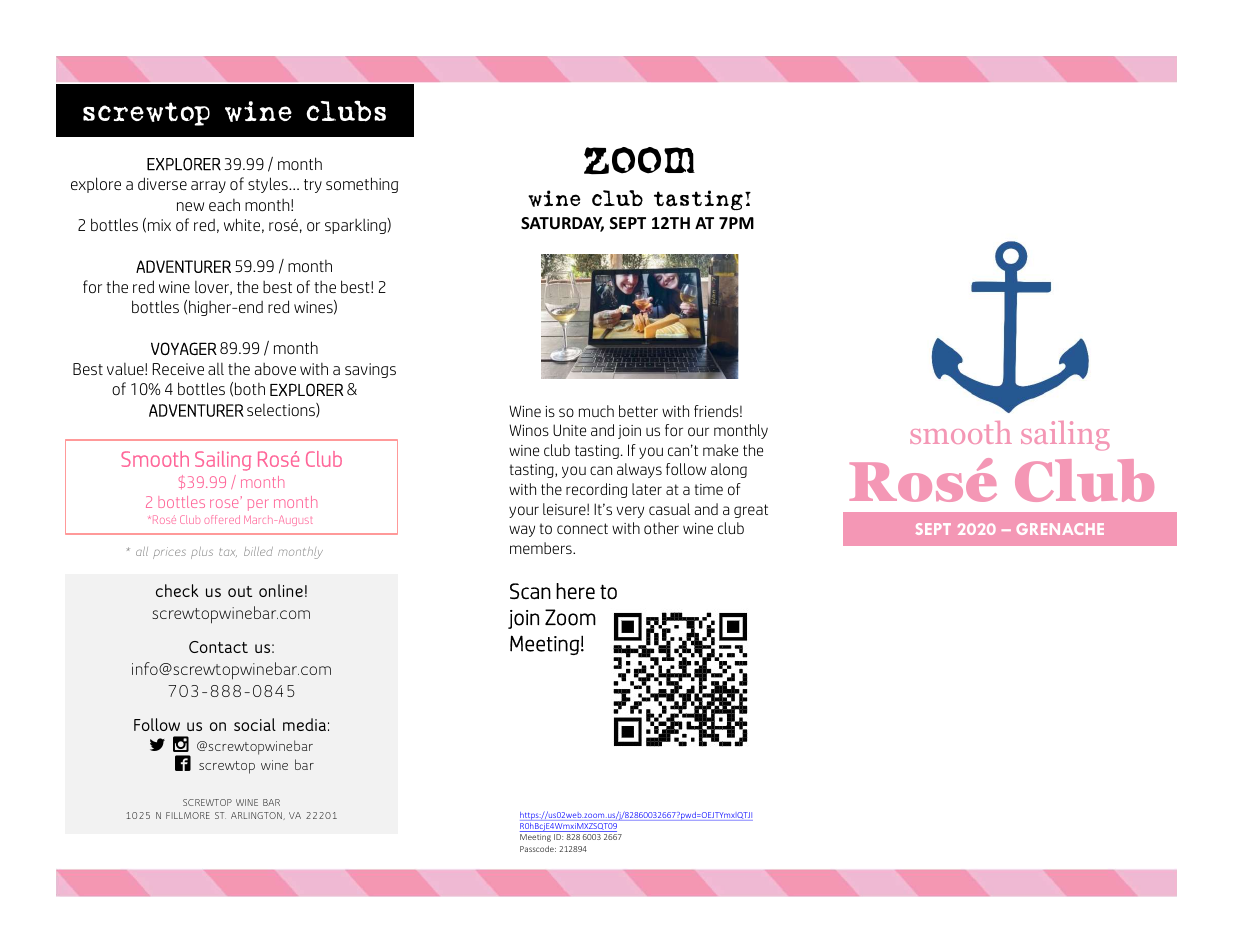 This document has width=1233, height=952. What do you see at coordinates (362, 185) in the document?
I see `something` at bounding box center [362, 185].
